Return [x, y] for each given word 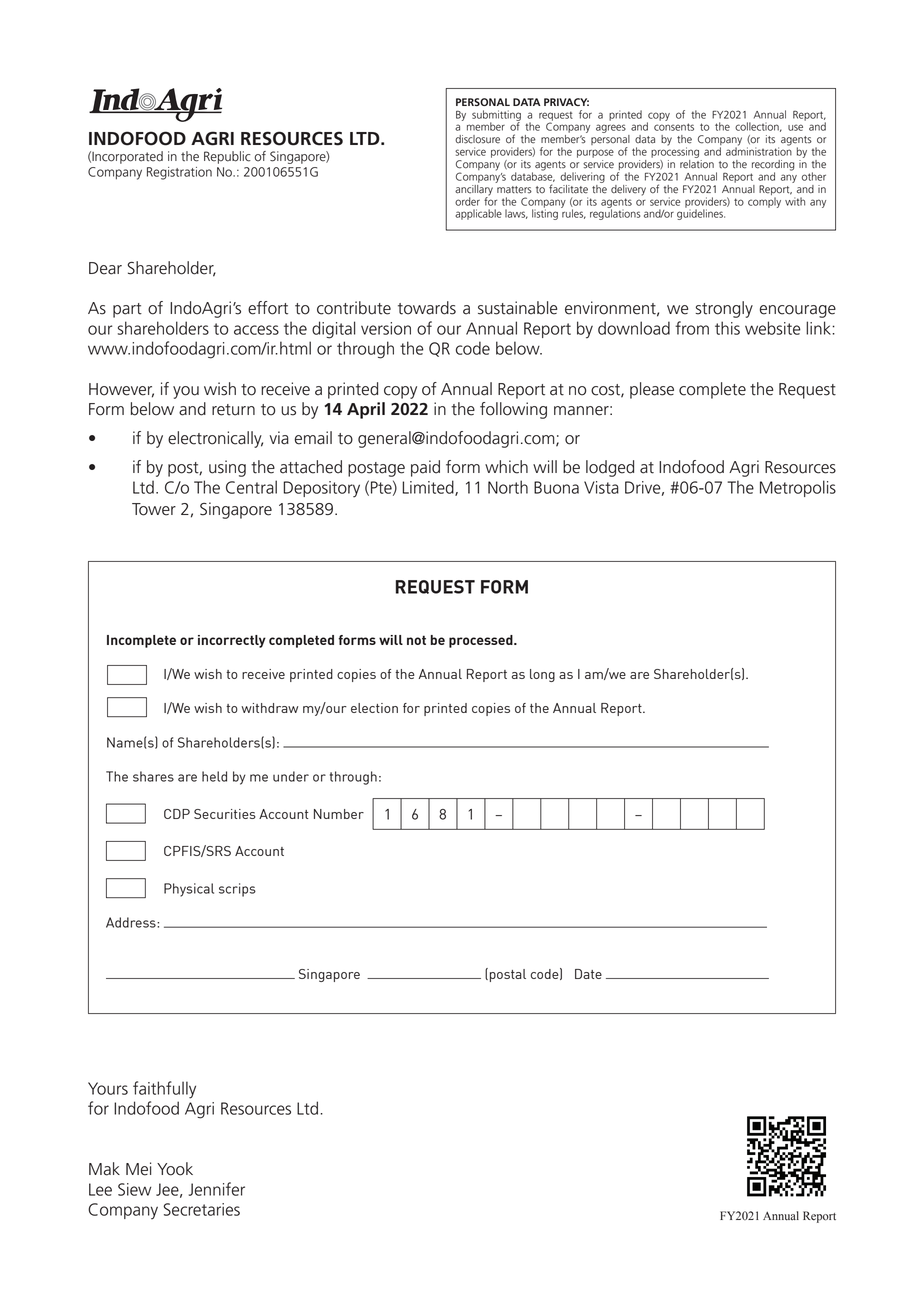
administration [759, 150]
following [513, 410]
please [652, 390]
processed [482, 641]
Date [588, 974]
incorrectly [232, 641]
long [542, 675]
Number [339, 814]
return [233, 410]
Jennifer [217, 1189]
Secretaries [201, 1209]
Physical [189, 890]
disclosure [477, 139]
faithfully [164, 1090]
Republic [227, 157]
